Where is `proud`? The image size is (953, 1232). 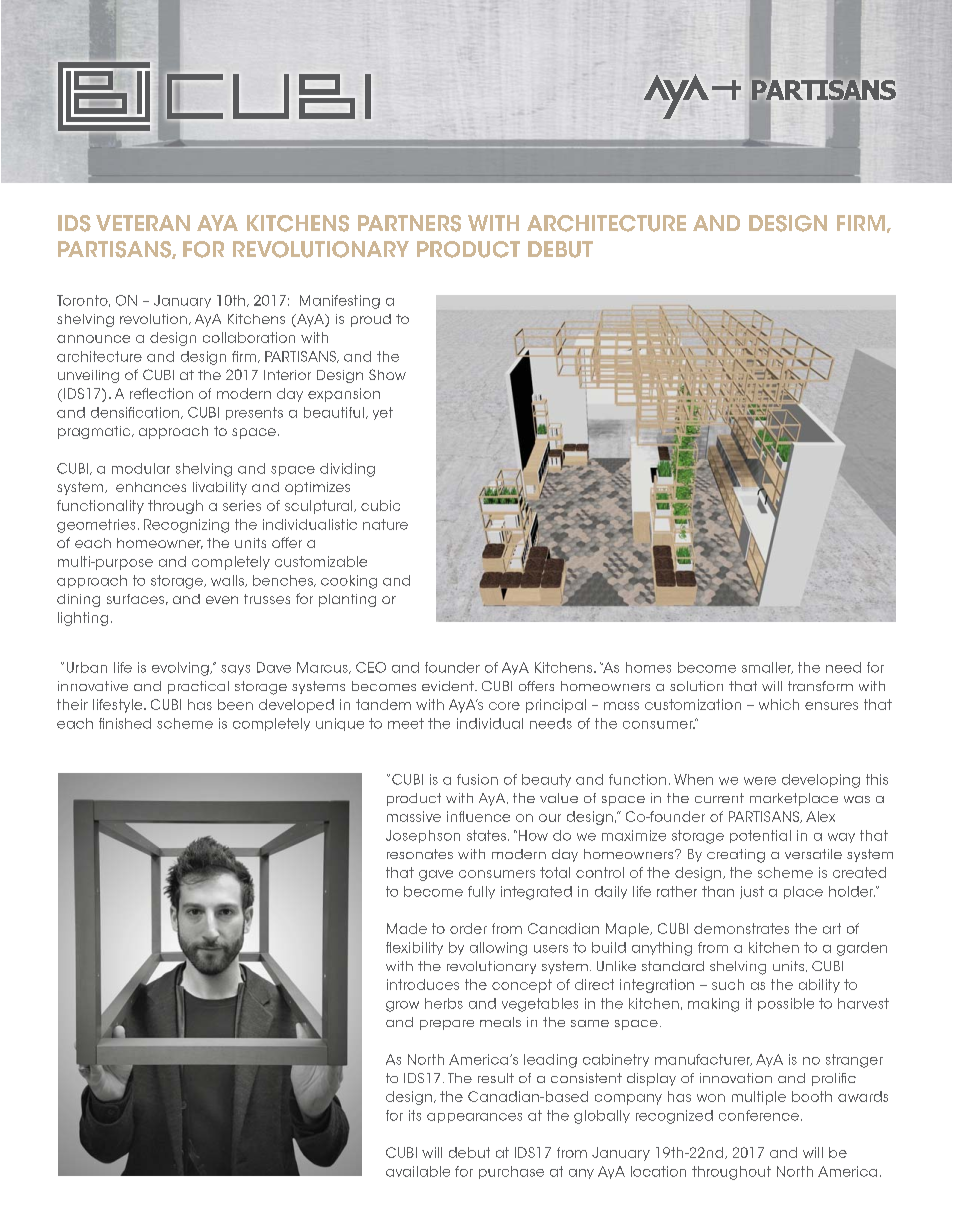
proud is located at coordinates (371, 320).
